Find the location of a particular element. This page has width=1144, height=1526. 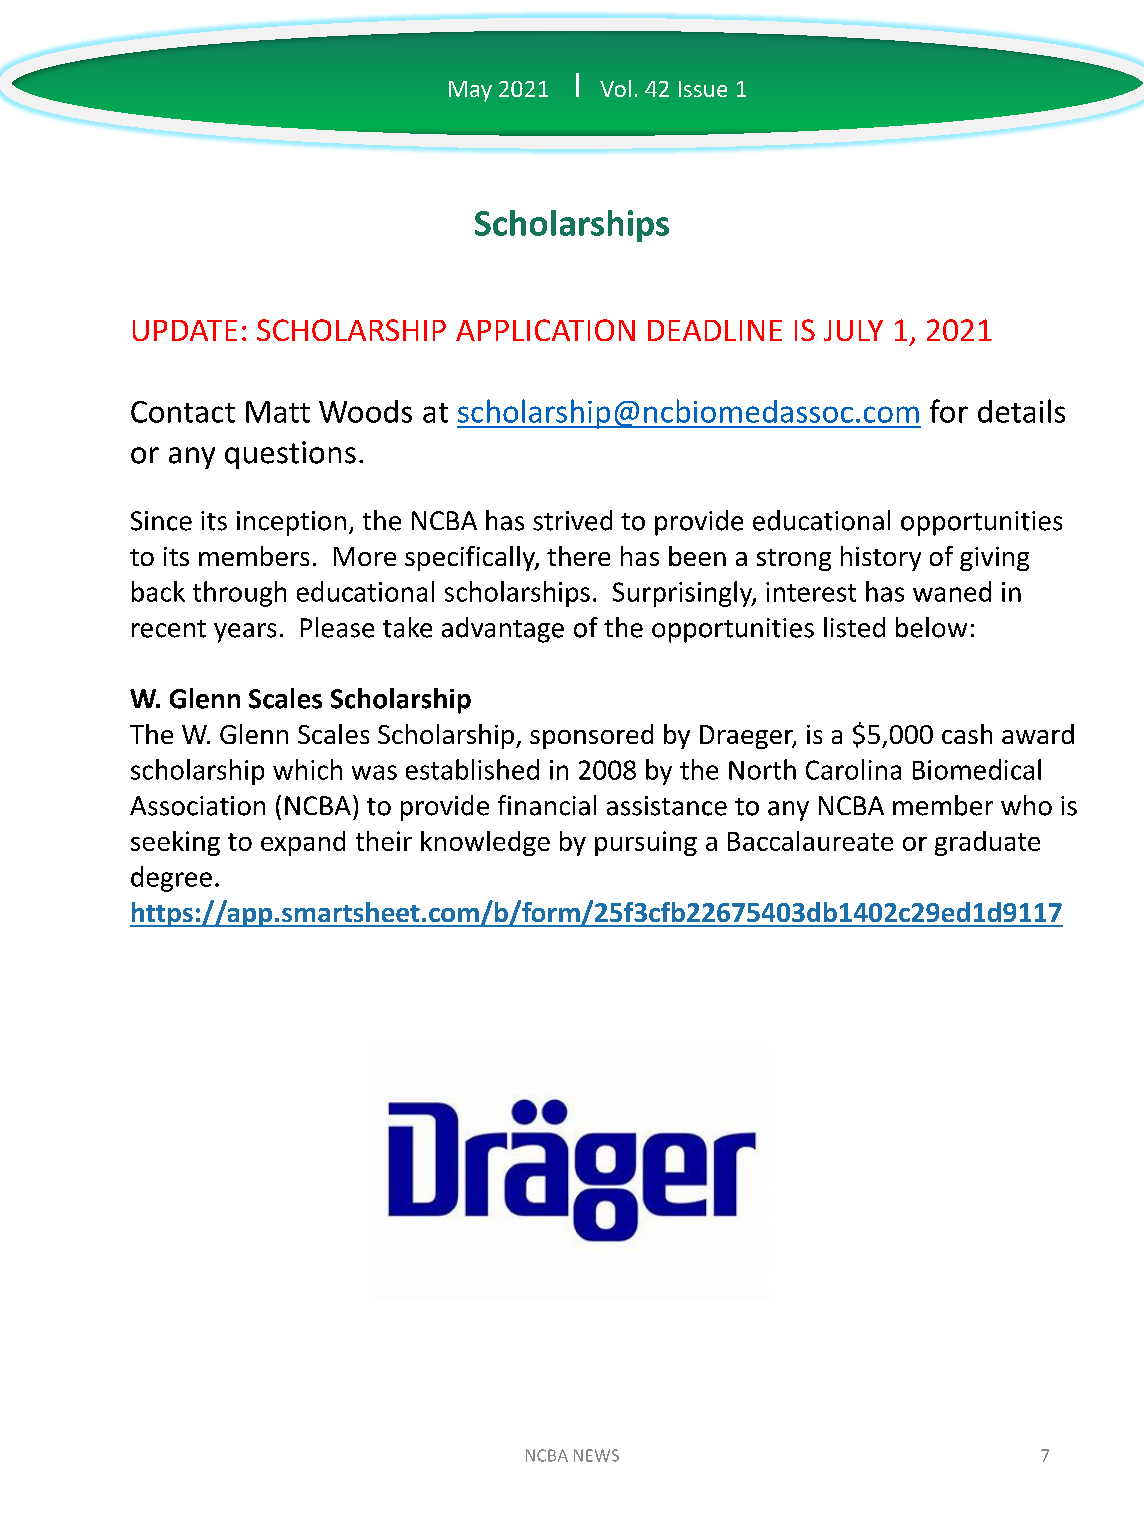

details is located at coordinates (1021, 411).
